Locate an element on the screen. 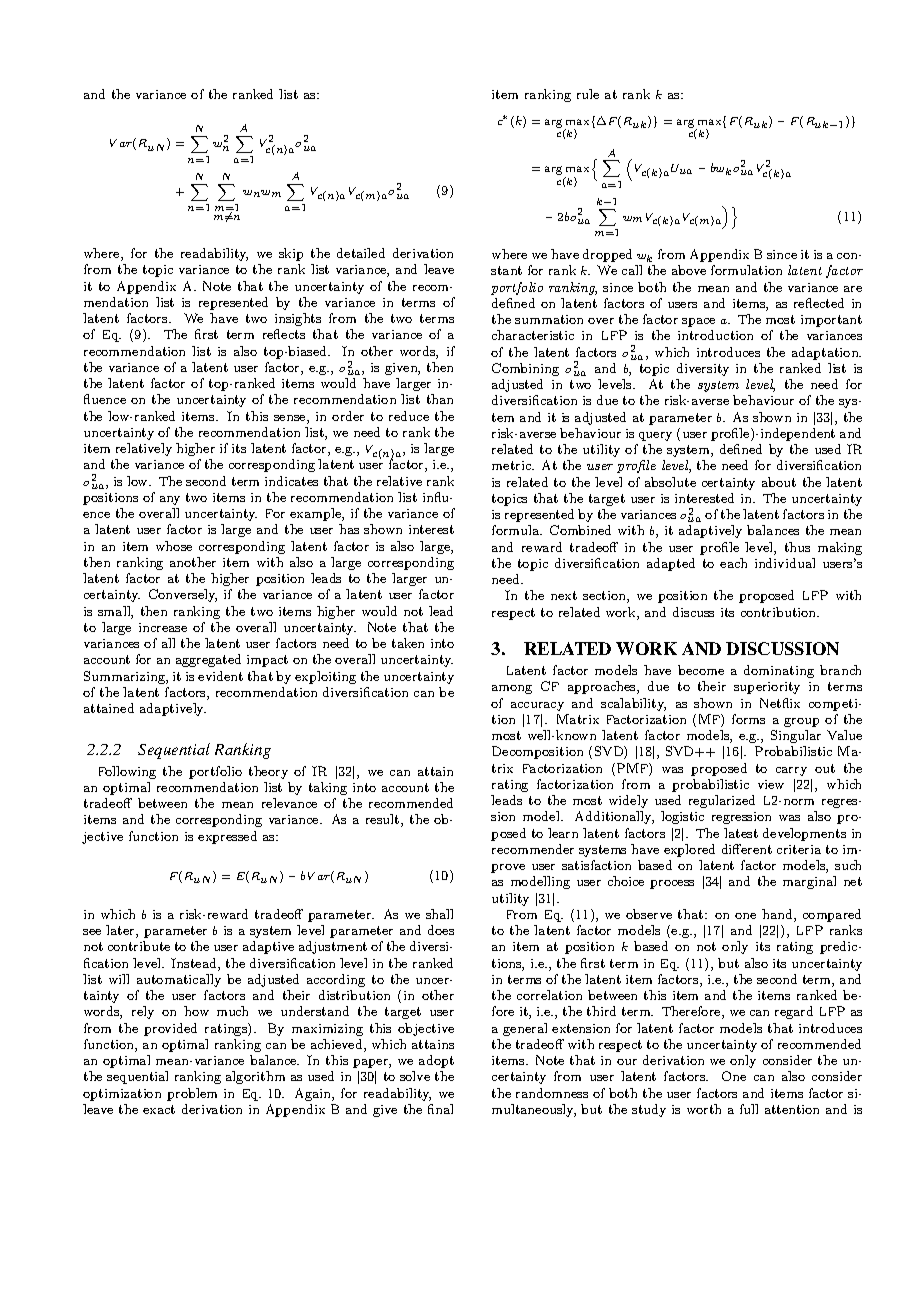 Image resolution: width=924 pixels, height=1308 pixels. space is located at coordinates (698, 322).
